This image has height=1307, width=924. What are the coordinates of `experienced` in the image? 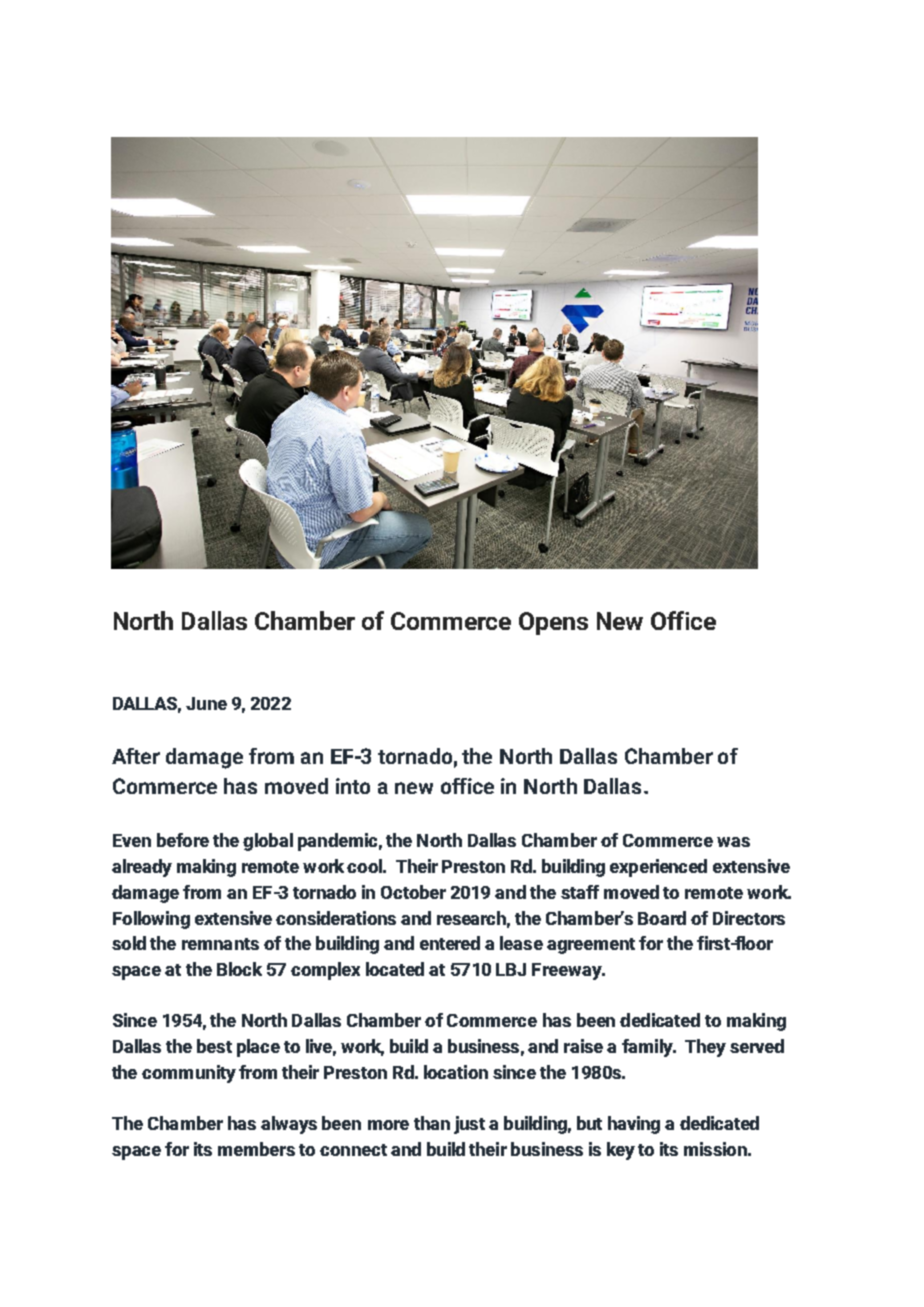 It's located at (658, 868).
